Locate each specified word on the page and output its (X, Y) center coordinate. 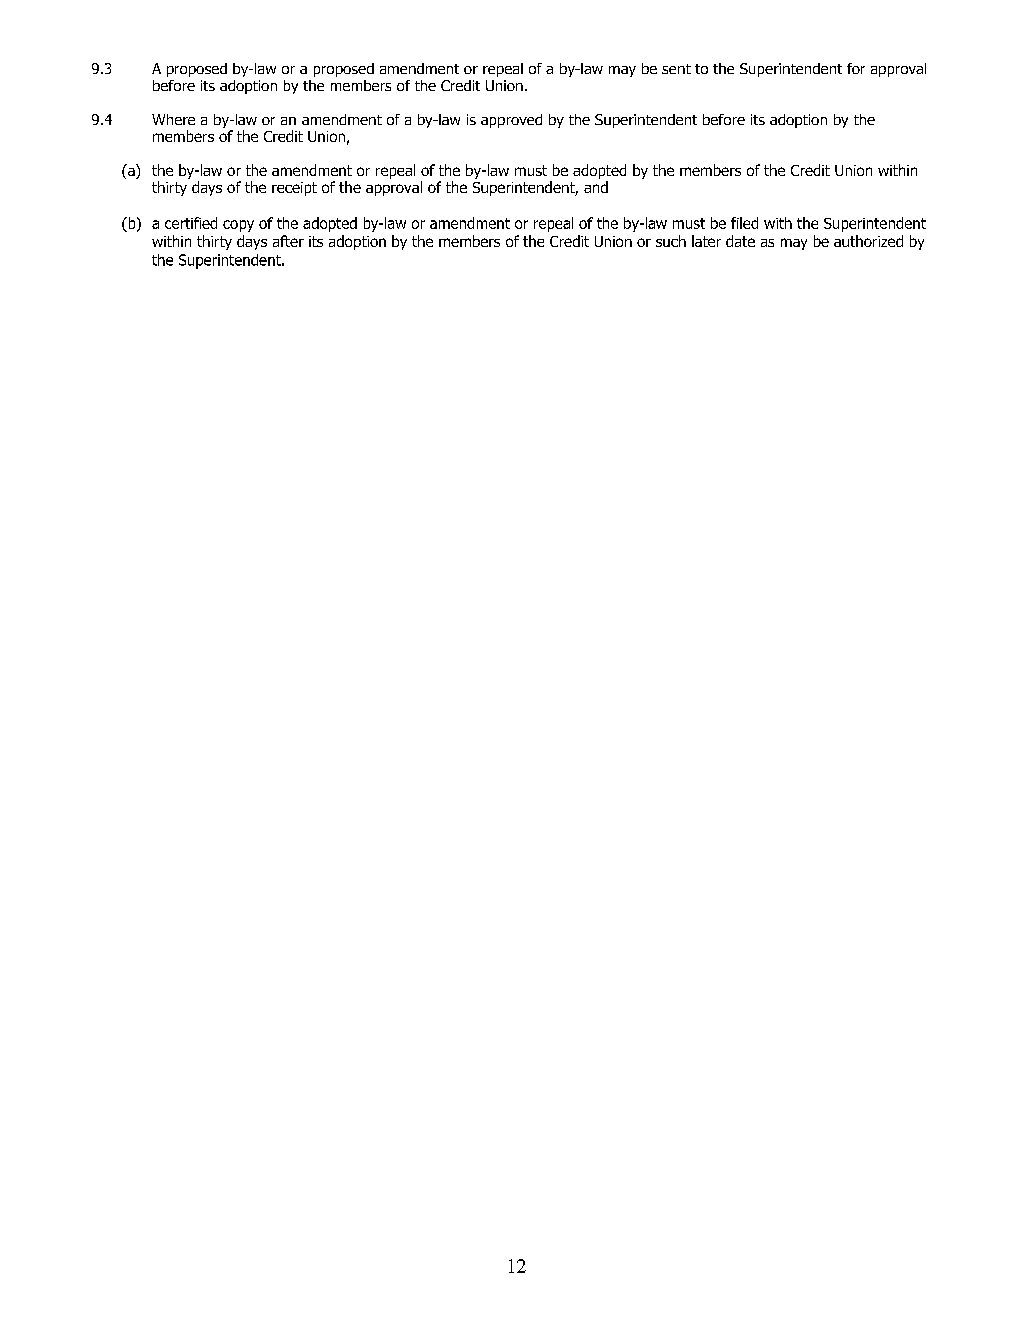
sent (676, 69)
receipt (294, 189)
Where (173, 119)
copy (238, 226)
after (288, 241)
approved (511, 121)
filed (744, 223)
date (740, 241)
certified (191, 223)
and (596, 187)
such (671, 241)
